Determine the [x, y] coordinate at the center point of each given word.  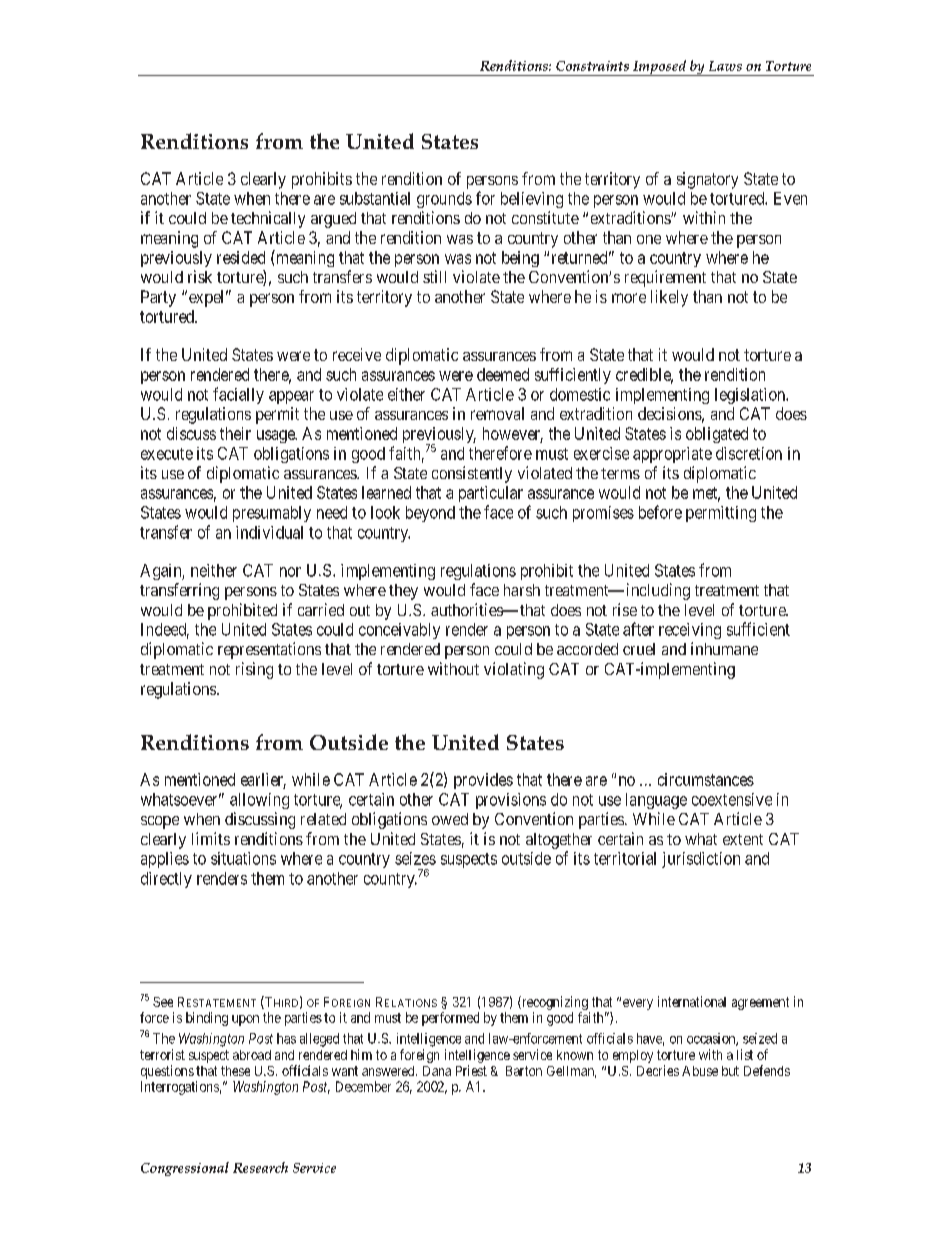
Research [260, 1167]
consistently [472, 474]
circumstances [706, 779]
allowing [259, 801]
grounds [444, 200]
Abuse [700, 1071]
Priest [471, 1070]
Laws [725, 66]
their [235, 433]
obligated [717, 435]
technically [268, 219]
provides [483, 781]
